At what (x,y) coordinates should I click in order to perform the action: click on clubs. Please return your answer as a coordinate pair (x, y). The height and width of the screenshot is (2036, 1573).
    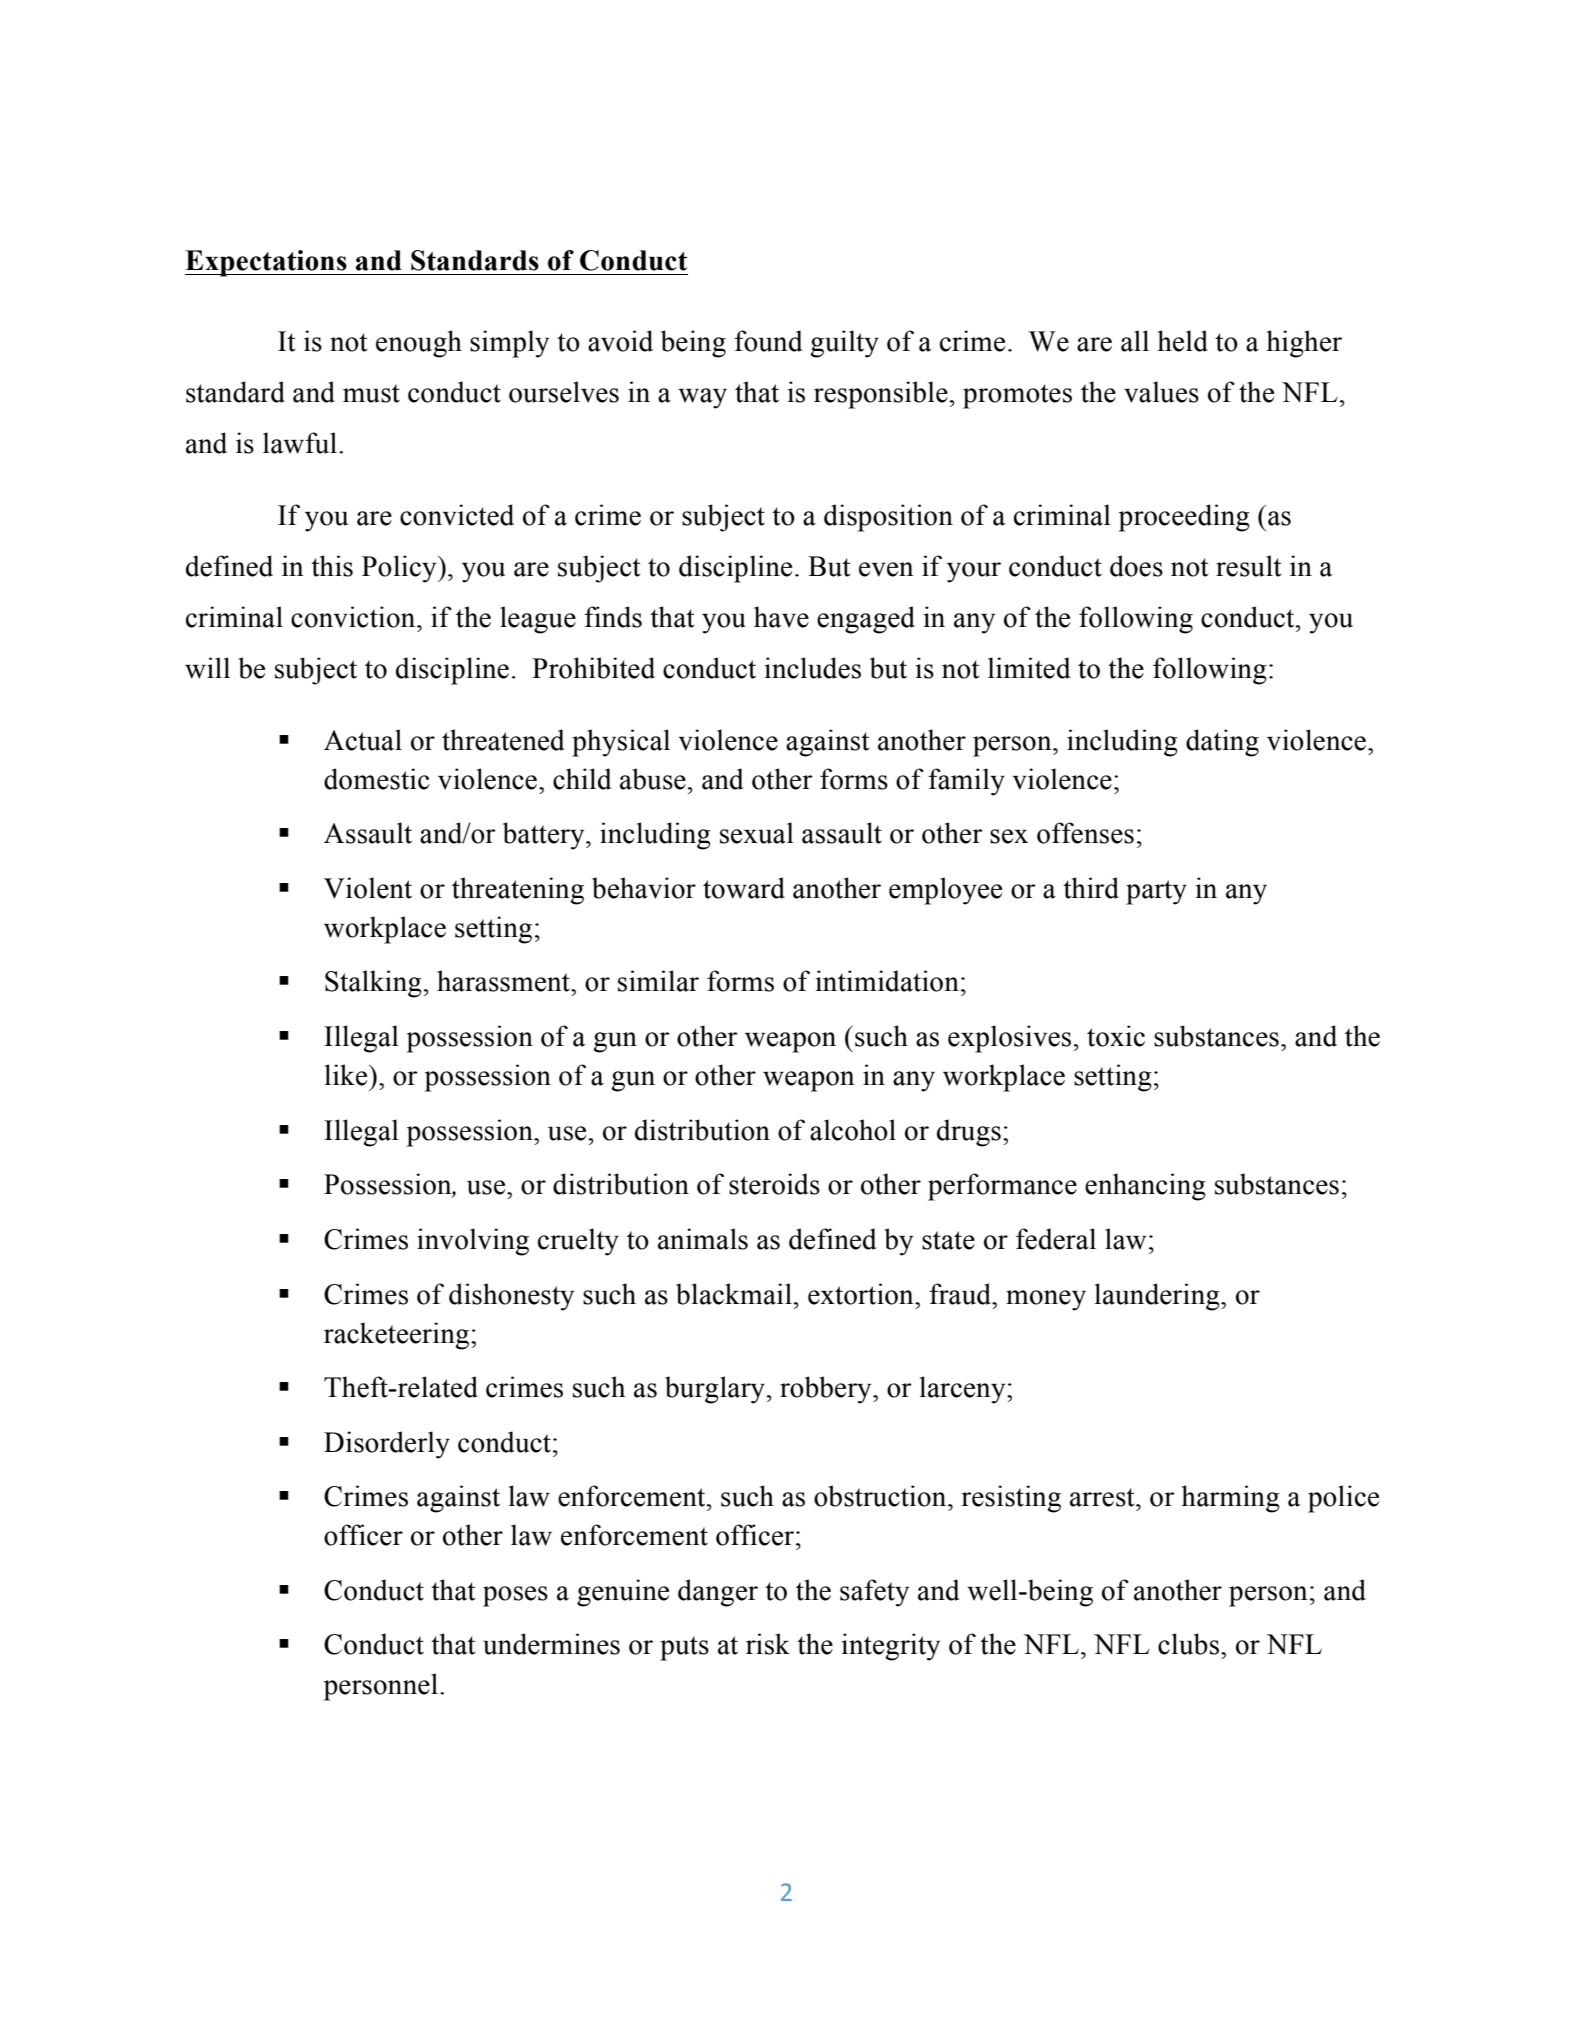
    Looking at the image, I should click on (1188, 1644).
